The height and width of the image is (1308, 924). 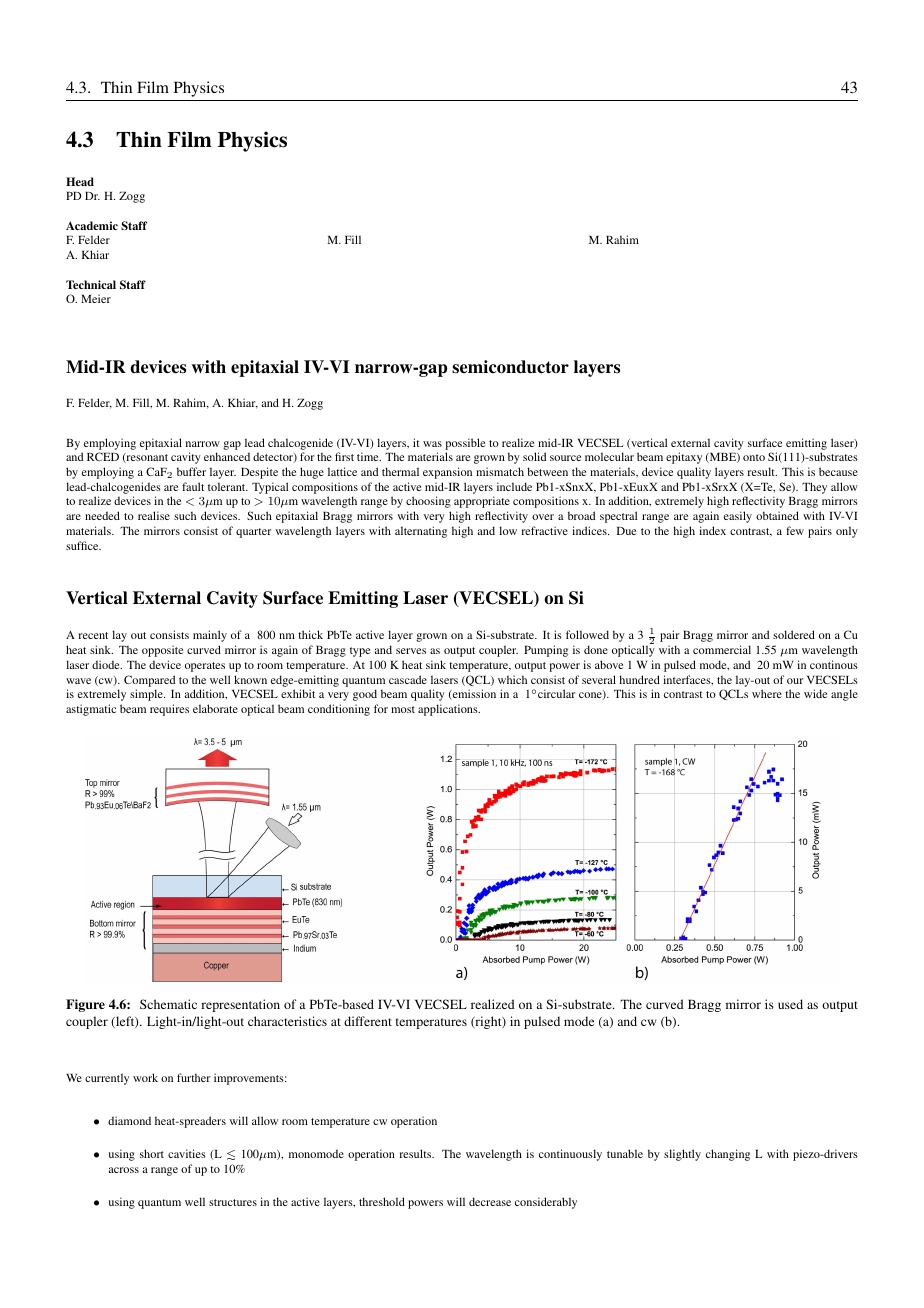 What do you see at coordinates (169, 710) in the image?
I see `requires` at bounding box center [169, 710].
